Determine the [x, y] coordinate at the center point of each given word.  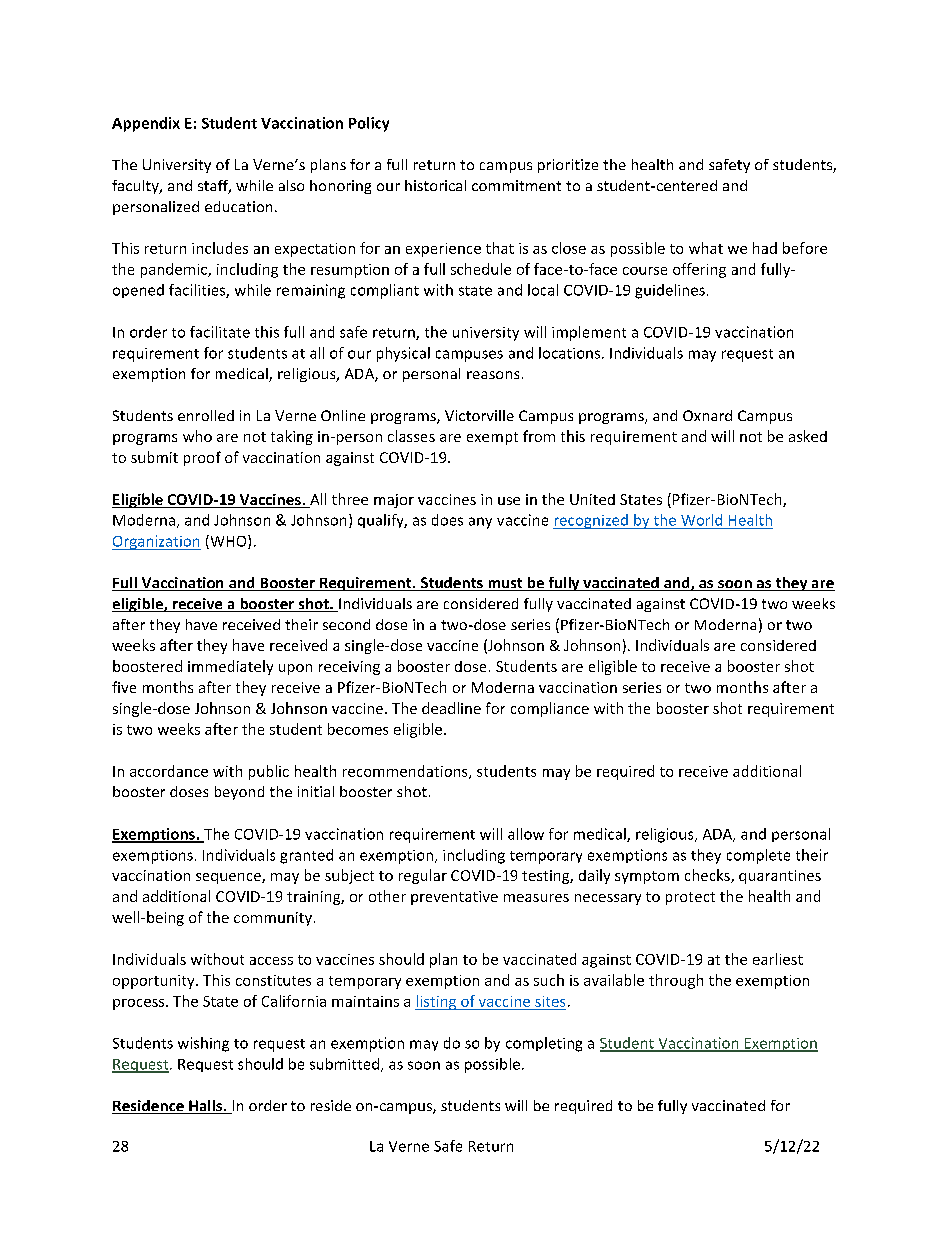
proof [202, 458]
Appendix [146, 124]
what [706, 248]
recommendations [406, 772]
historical [435, 185]
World [701, 520]
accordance [169, 771]
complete [758, 856]
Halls [205, 1107]
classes [411, 436]
